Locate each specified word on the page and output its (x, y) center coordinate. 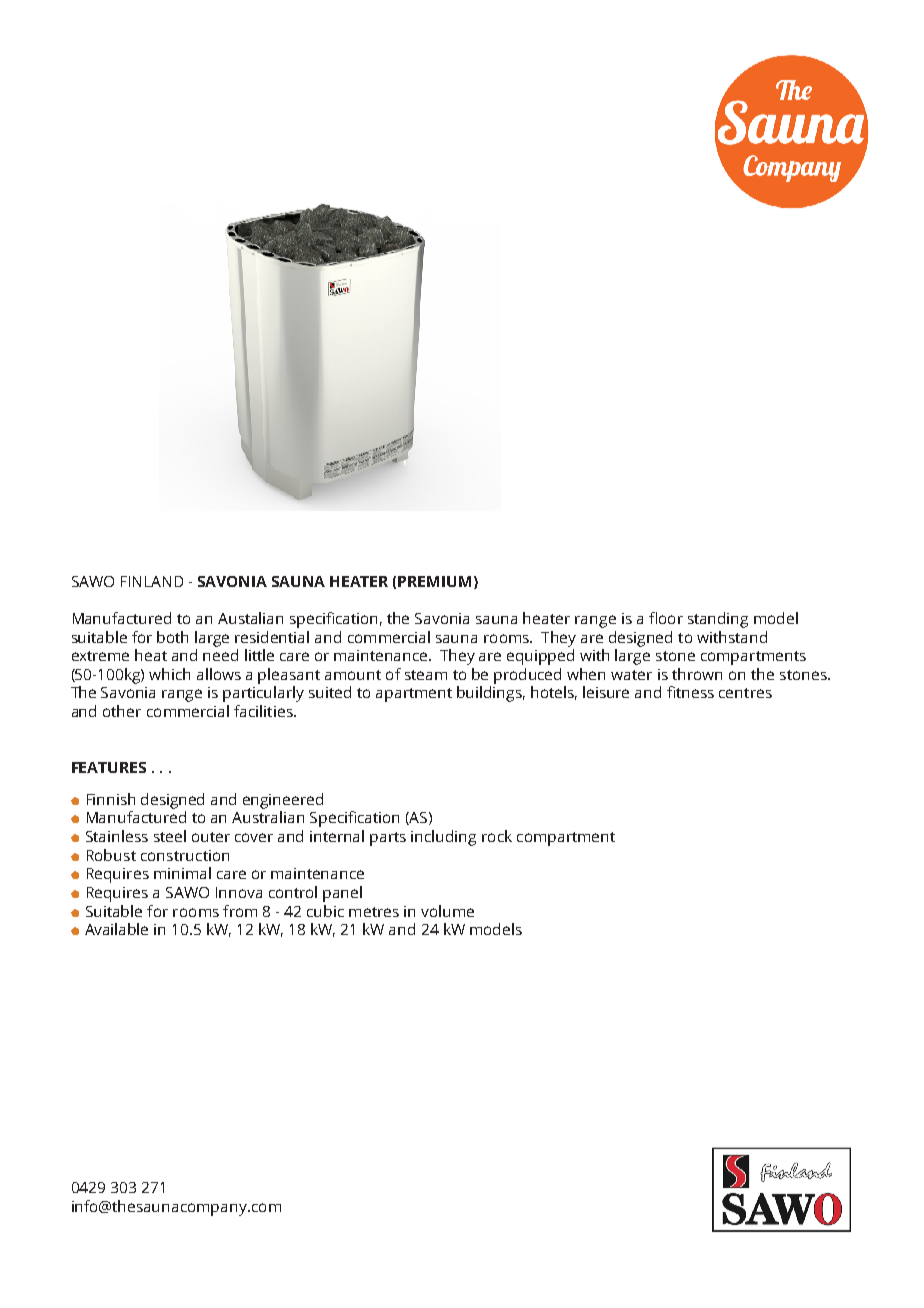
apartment (414, 695)
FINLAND (152, 581)
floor (666, 618)
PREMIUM (434, 581)
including (443, 838)
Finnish (111, 799)
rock (497, 836)
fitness (690, 692)
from (240, 911)
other (122, 711)
